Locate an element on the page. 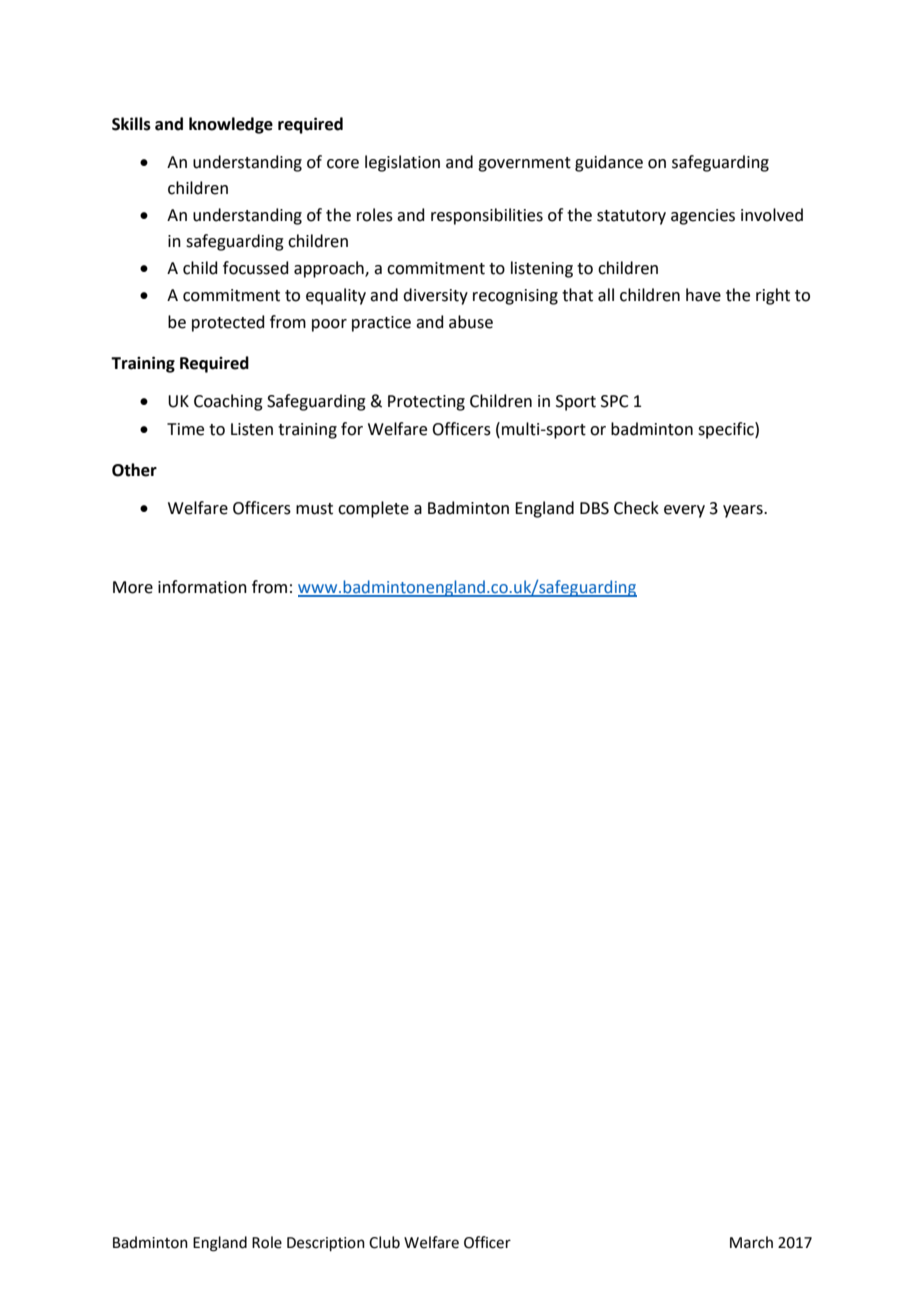 The height and width of the page is (1308, 924). information is located at coordinates (202, 587).
